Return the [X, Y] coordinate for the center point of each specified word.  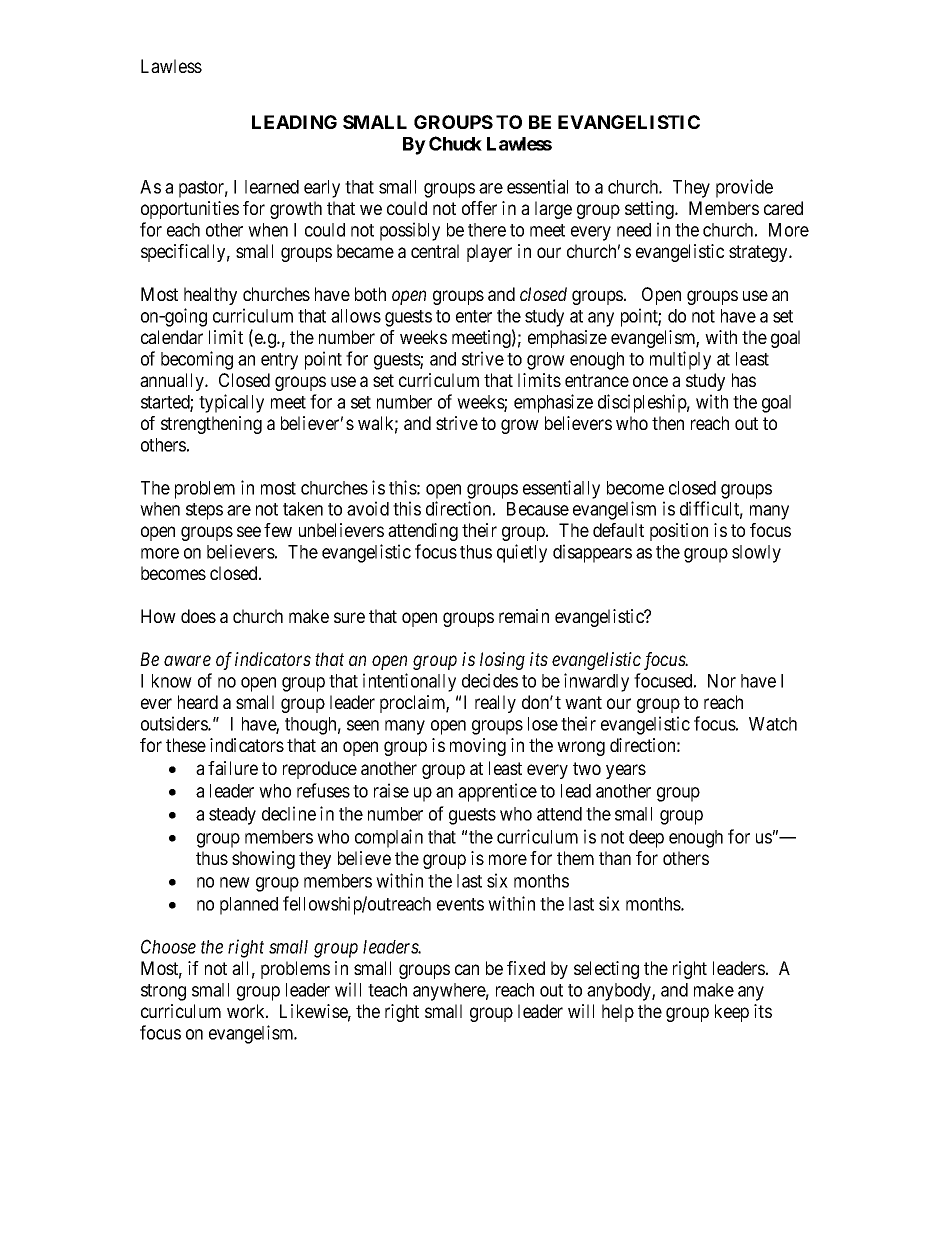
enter [474, 316]
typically [231, 403]
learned [272, 187]
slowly [756, 554]
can [467, 969]
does [198, 616]
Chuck [455, 143]
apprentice [497, 792]
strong [163, 992]
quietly [522, 553]
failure [233, 768]
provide [744, 188]
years [626, 771]
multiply [680, 360]
